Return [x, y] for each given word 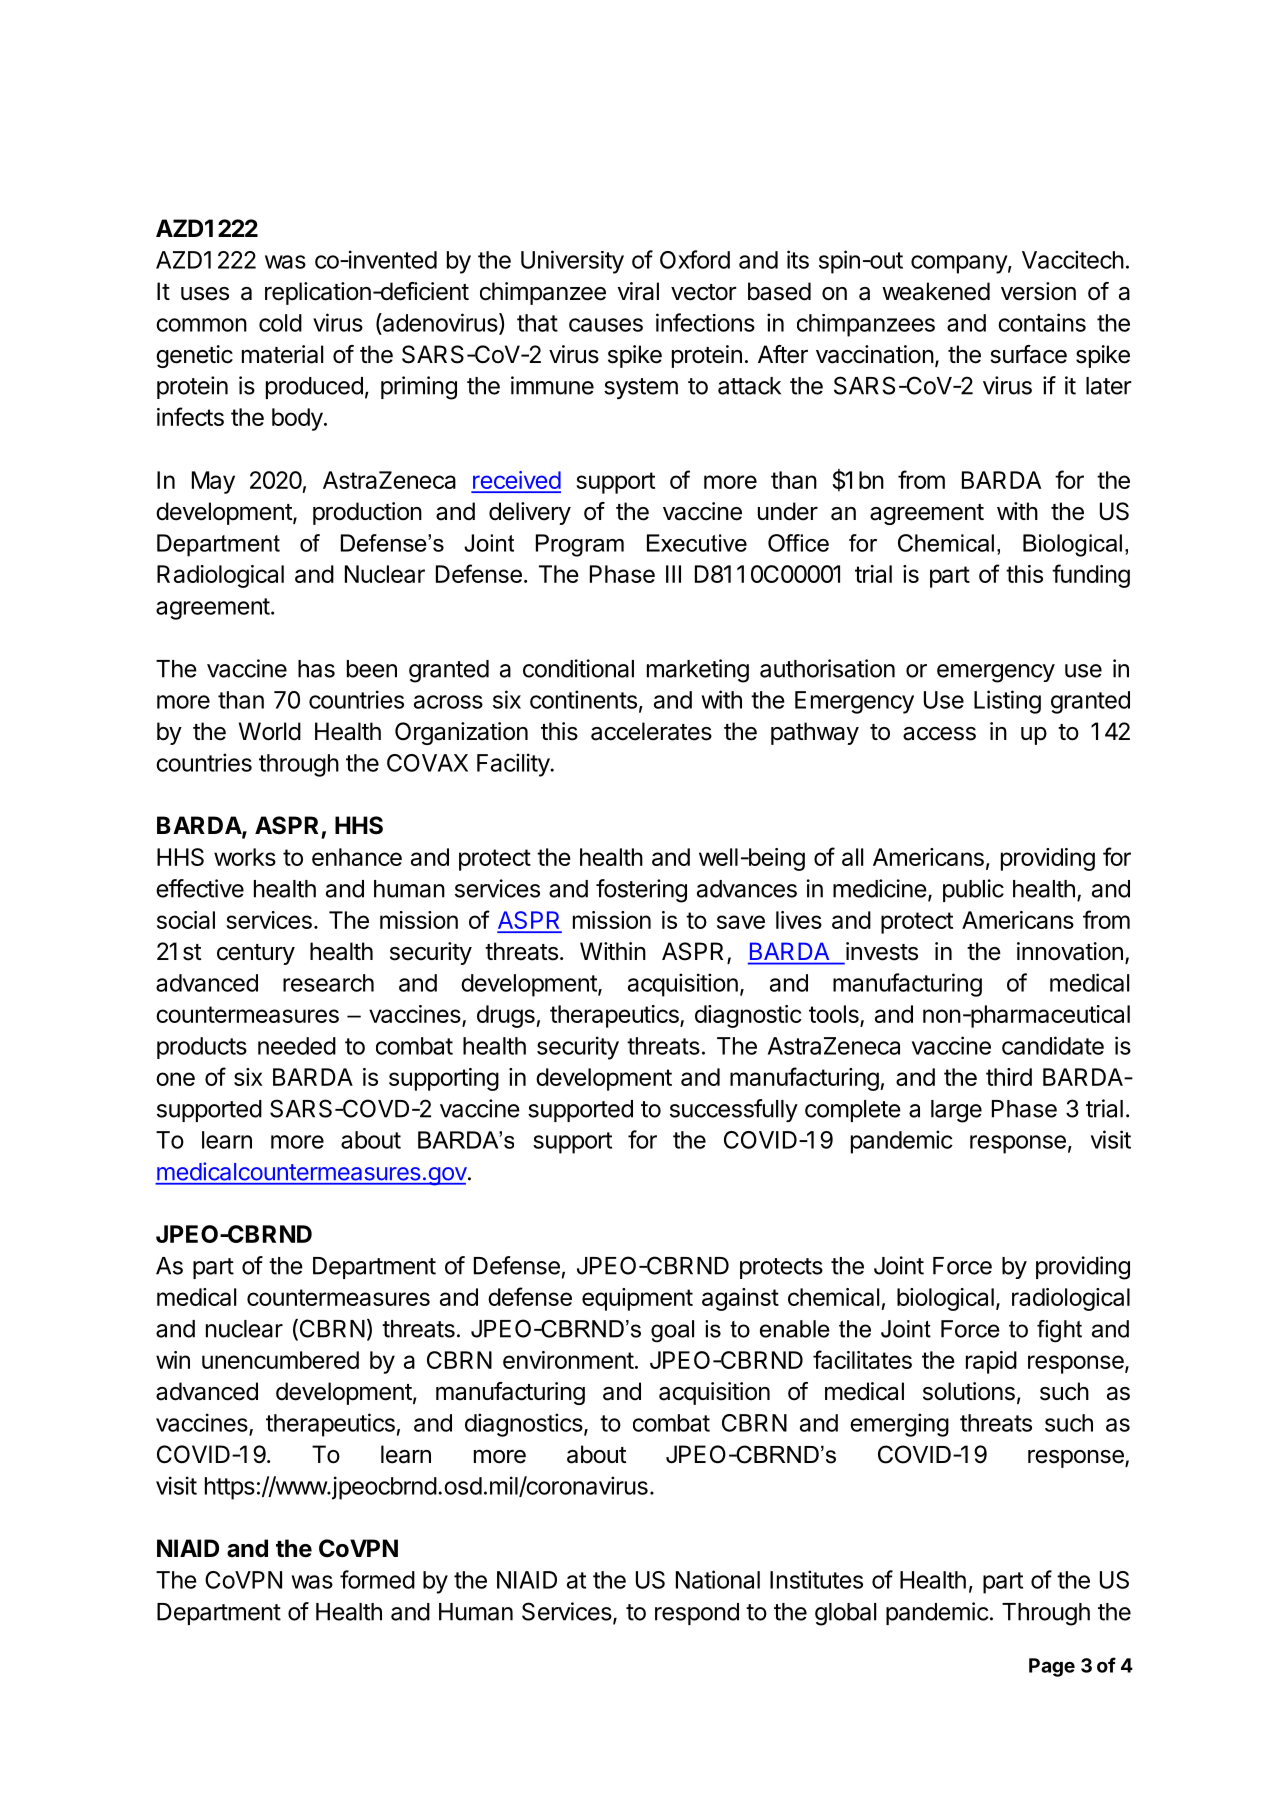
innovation [1070, 951]
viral [638, 291]
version [1038, 291]
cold [280, 323]
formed [377, 1579]
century [256, 954]
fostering [641, 891]
